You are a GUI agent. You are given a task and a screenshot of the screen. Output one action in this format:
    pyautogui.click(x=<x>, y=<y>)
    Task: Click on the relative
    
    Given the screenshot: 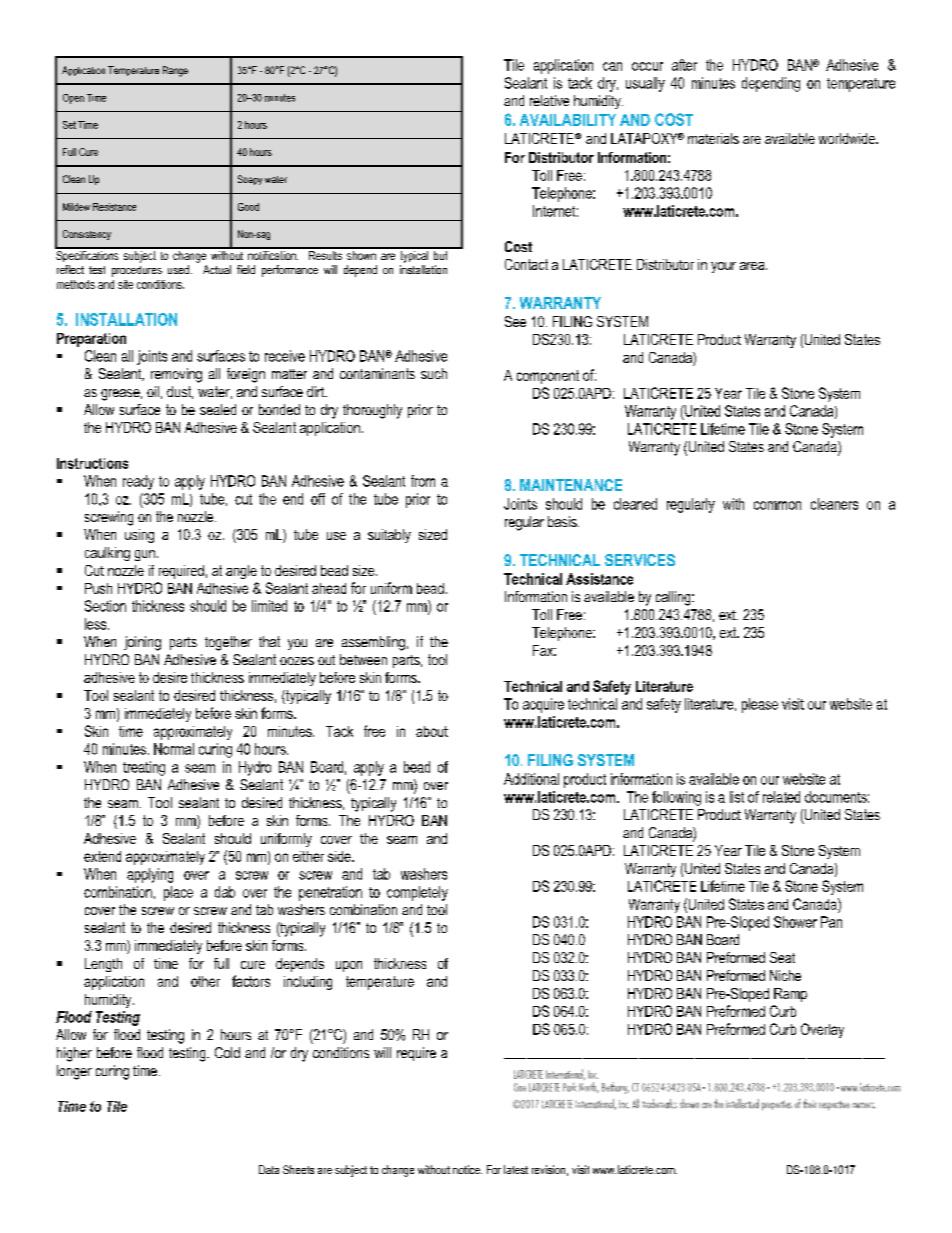 What is the action you would take?
    pyautogui.click(x=549, y=100)
